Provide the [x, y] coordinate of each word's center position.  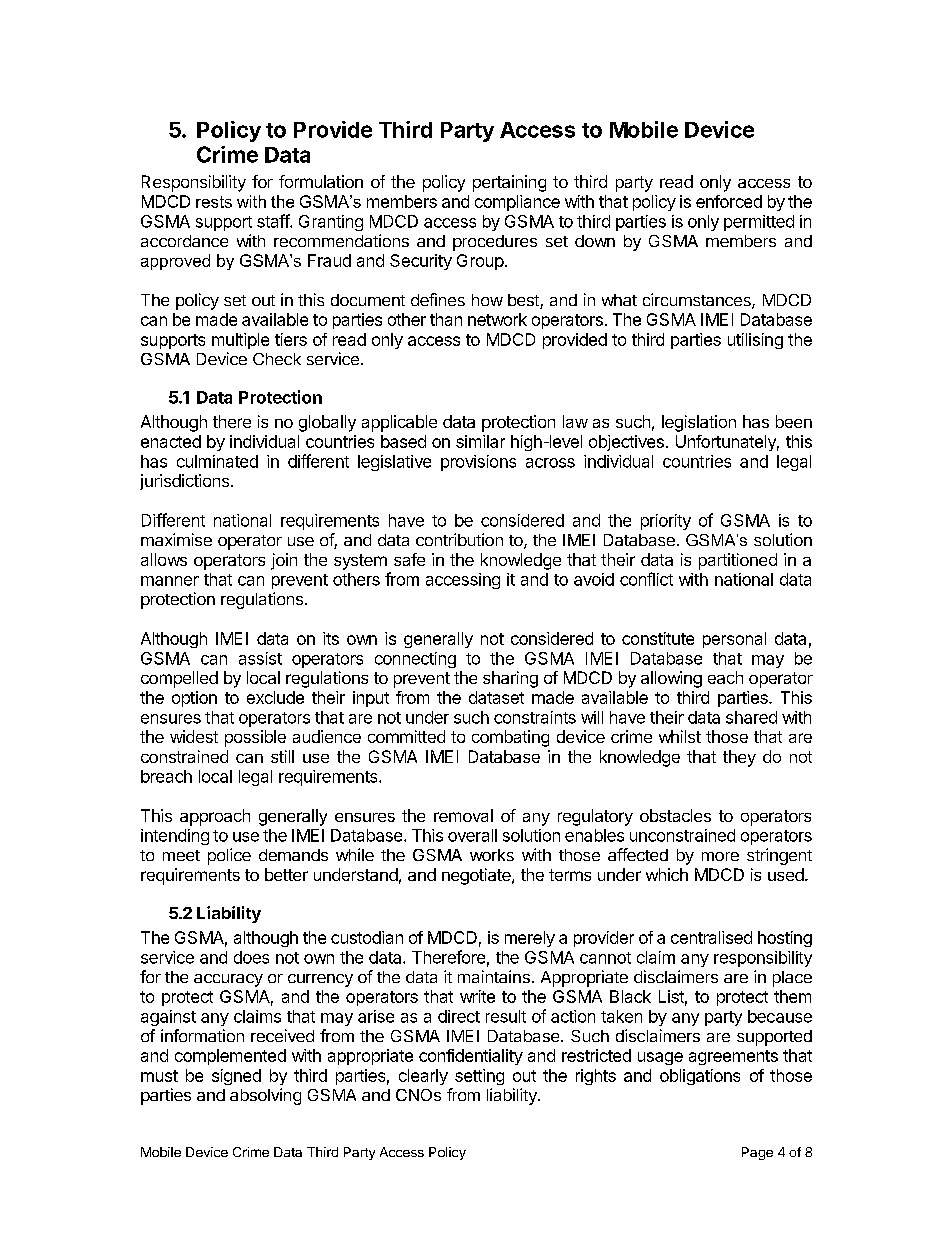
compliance [517, 203]
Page [757, 1153]
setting [479, 1077]
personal [734, 640]
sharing [510, 679]
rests [214, 202]
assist [260, 658]
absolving [265, 1096]
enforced [729, 201]
